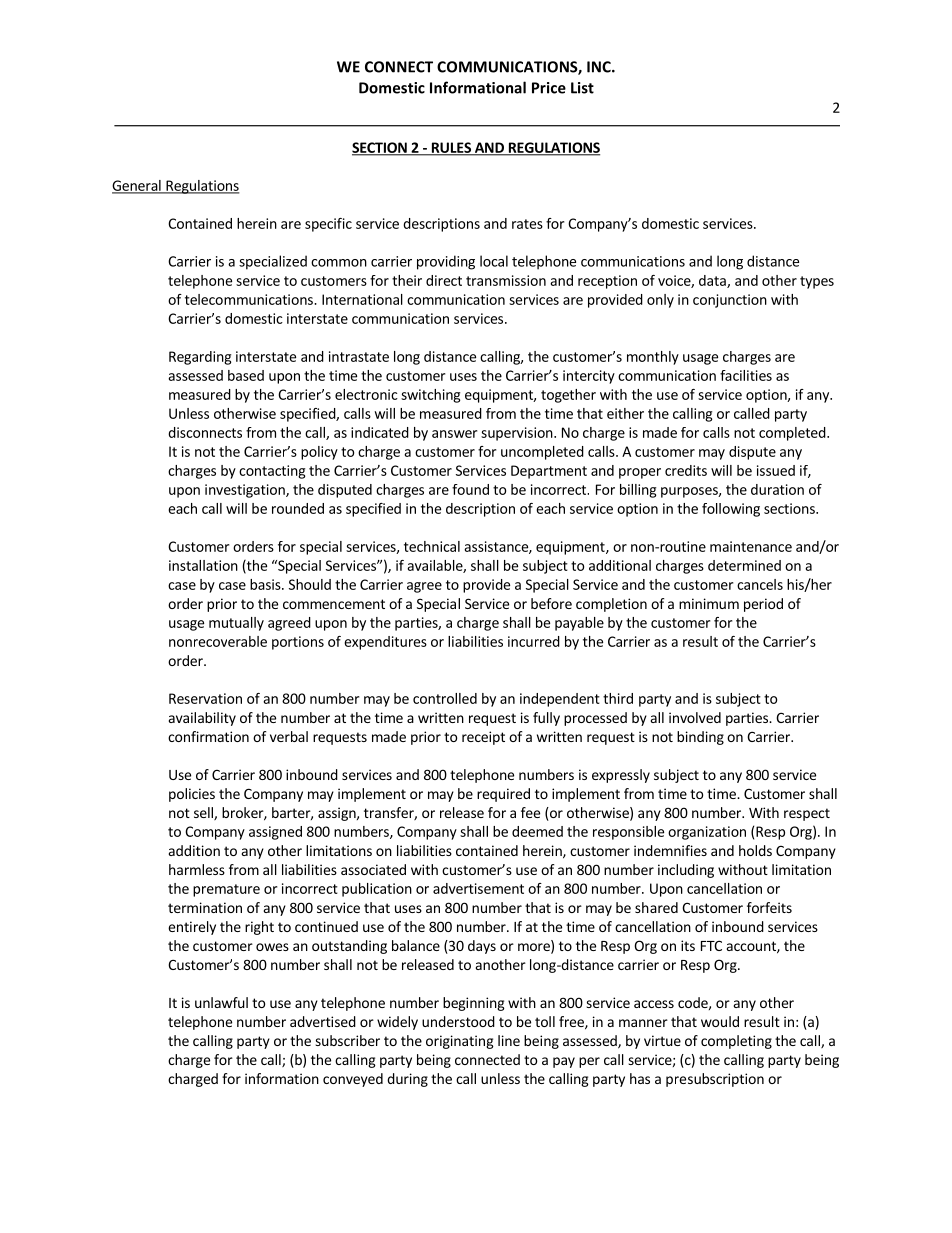 The height and width of the screenshot is (1233, 952). Describe the element at coordinates (736, 1042) in the screenshot. I see `completing` at that location.
